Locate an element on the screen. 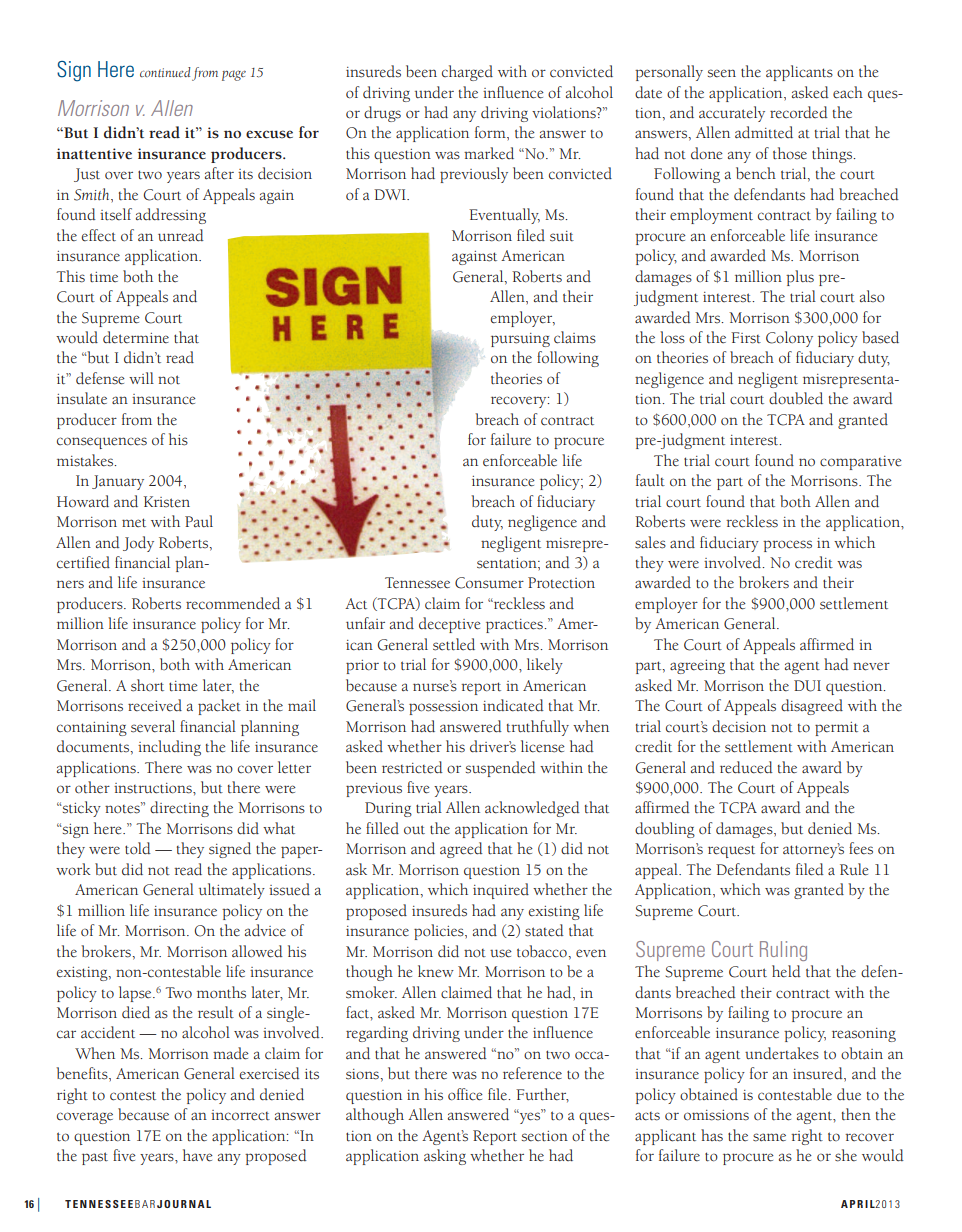 The width and height of the screenshot is (962, 1232). form is located at coordinates (491, 133).
